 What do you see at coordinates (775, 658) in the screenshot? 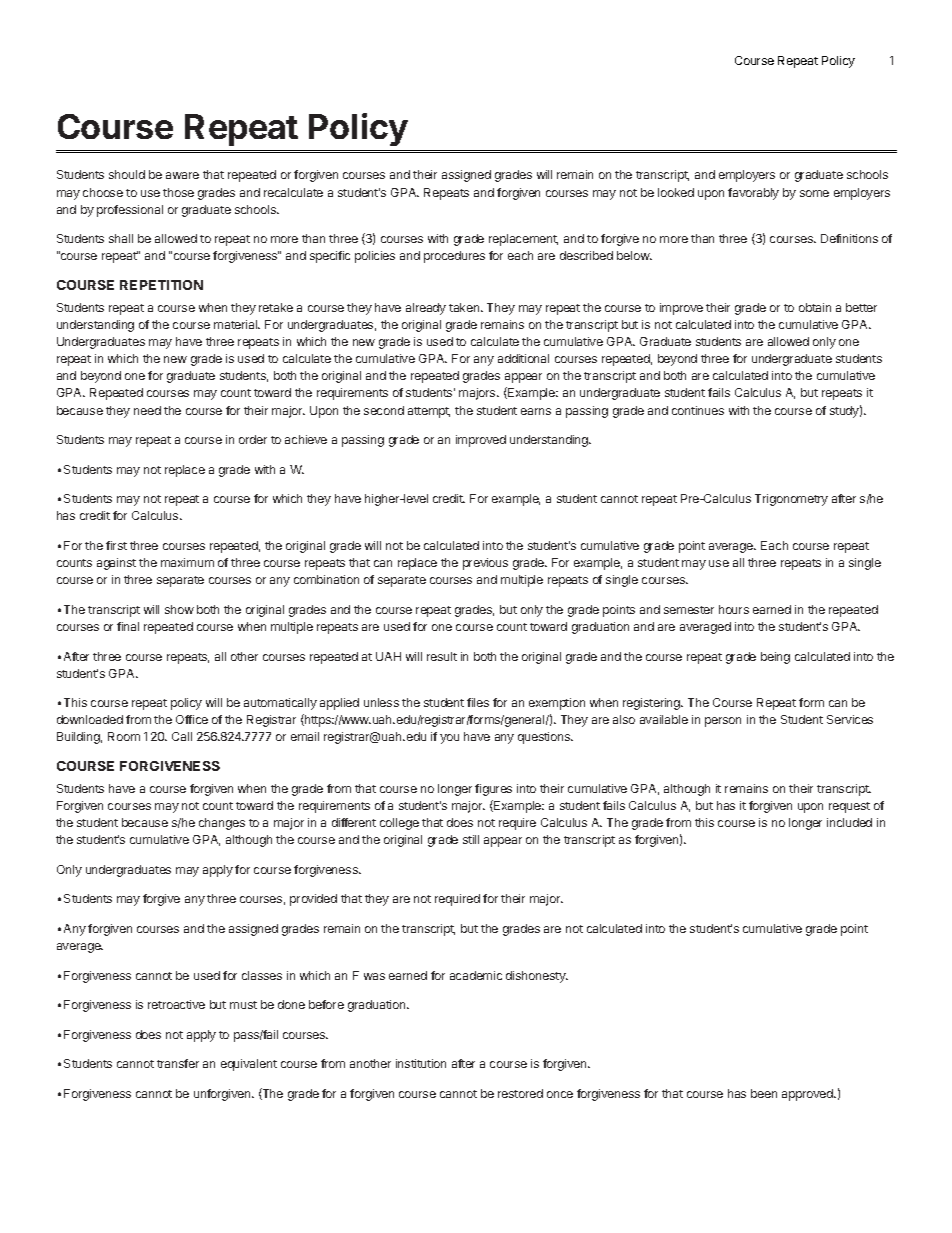
I see `being` at bounding box center [775, 658].
